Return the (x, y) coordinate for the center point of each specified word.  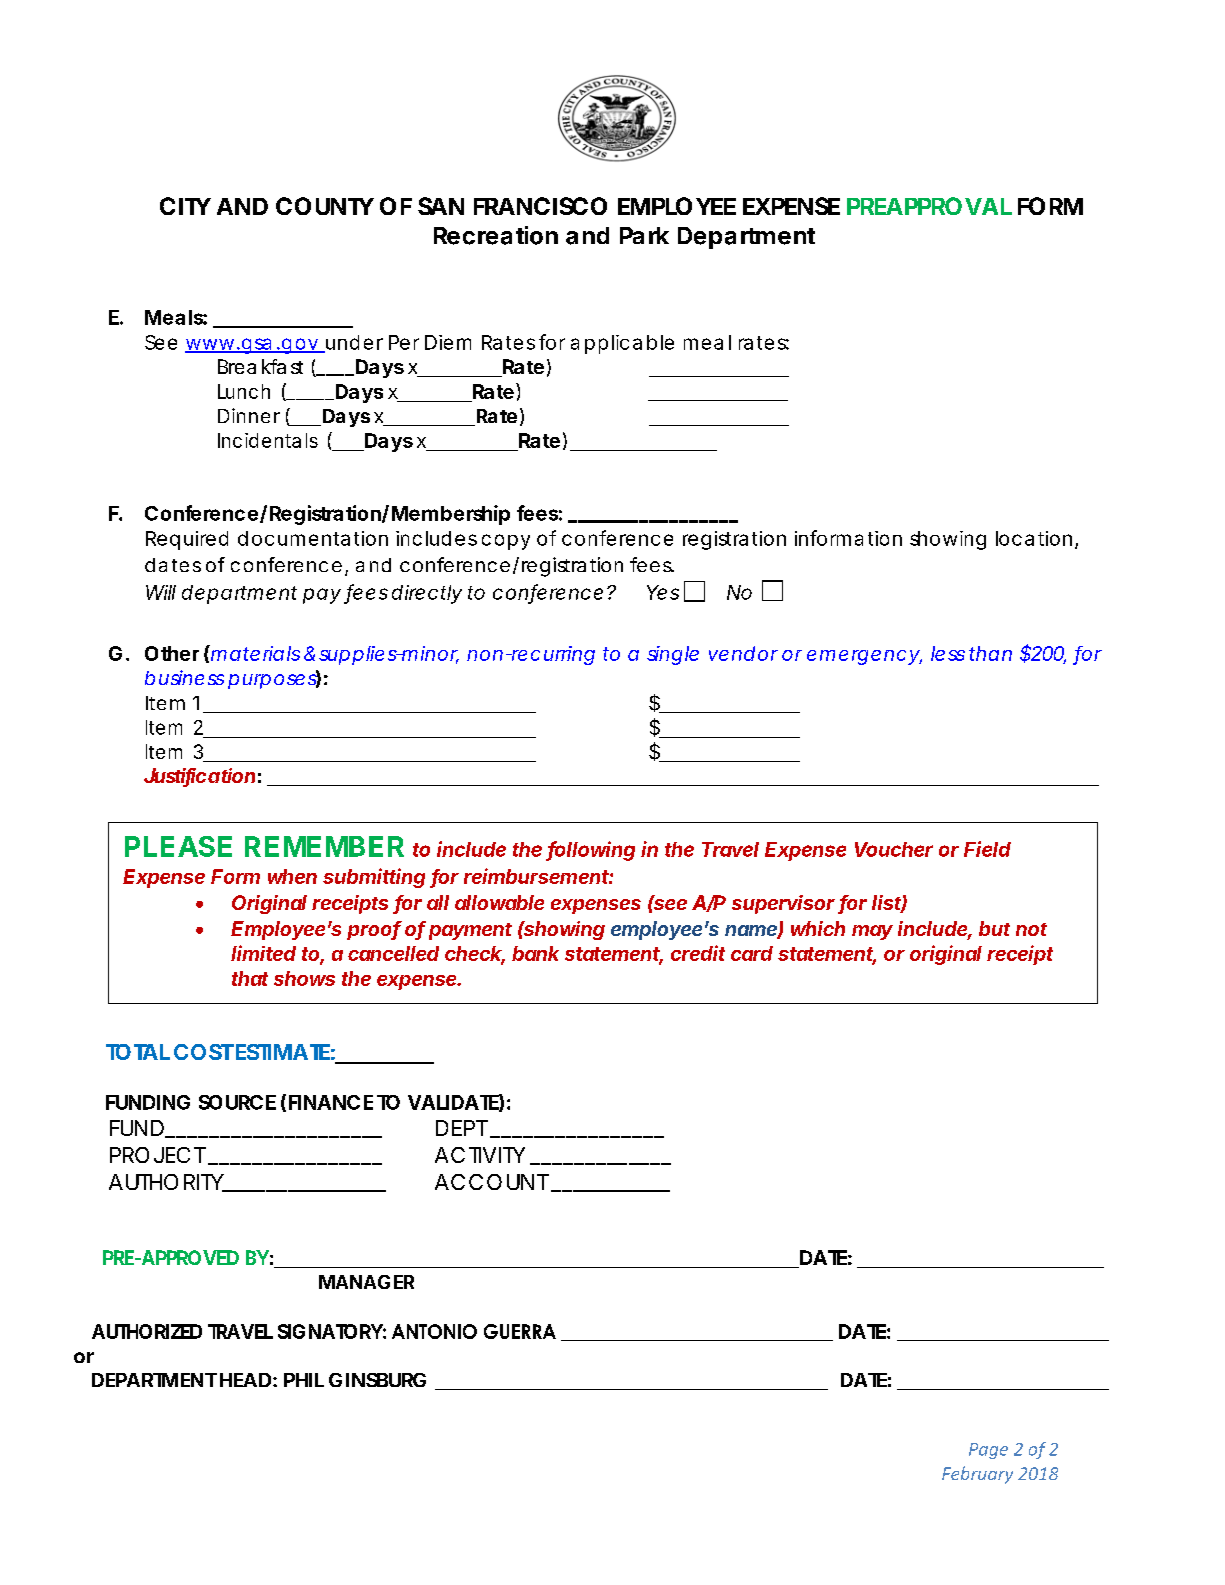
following (591, 851)
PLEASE (178, 846)
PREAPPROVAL (929, 206)
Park (644, 235)
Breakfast (260, 366)
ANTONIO (434, 1331)
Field (987, 849)
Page (988, 1451)
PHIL (304, 1380)
